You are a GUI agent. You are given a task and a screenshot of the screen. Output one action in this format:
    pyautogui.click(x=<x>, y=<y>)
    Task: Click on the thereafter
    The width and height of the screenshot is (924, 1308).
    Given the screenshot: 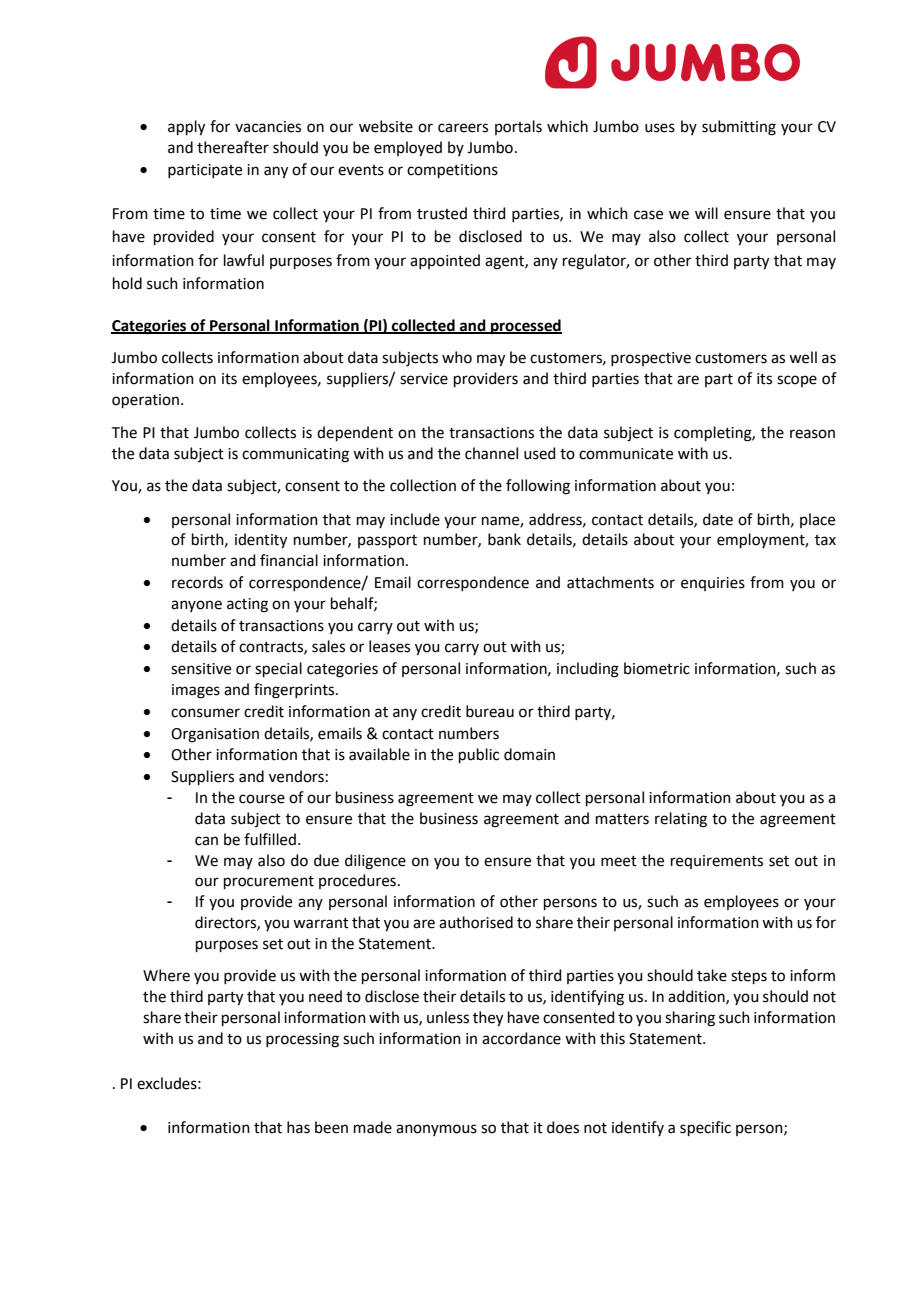 What is the action you would take?
    pyautogui.click(x=233, y=147)
